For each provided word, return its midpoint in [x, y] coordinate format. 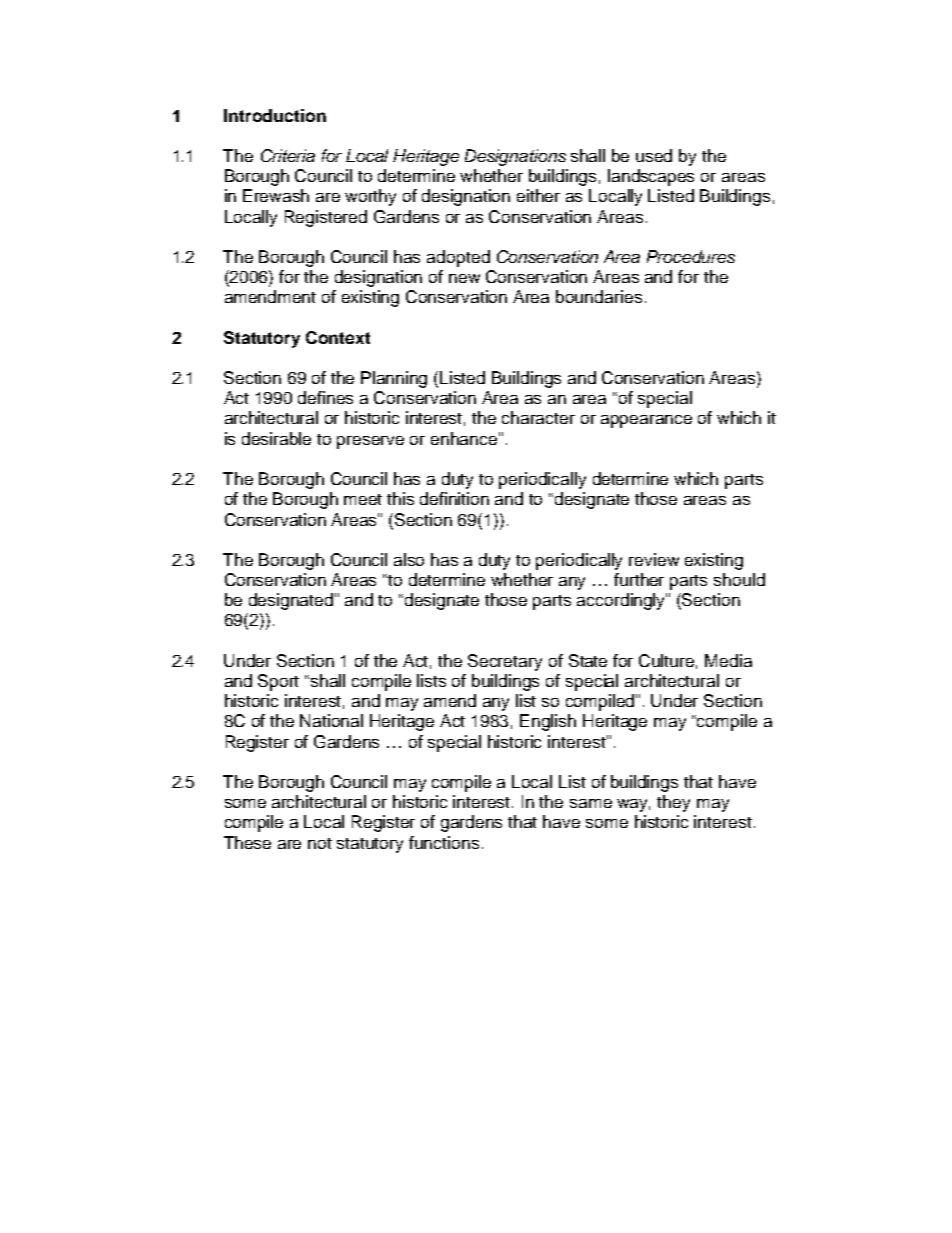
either [538, 195]
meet [363, 499]
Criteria [288, 155]
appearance [646, 421]
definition [454, 498]
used [654, 155]
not [320, 843]
